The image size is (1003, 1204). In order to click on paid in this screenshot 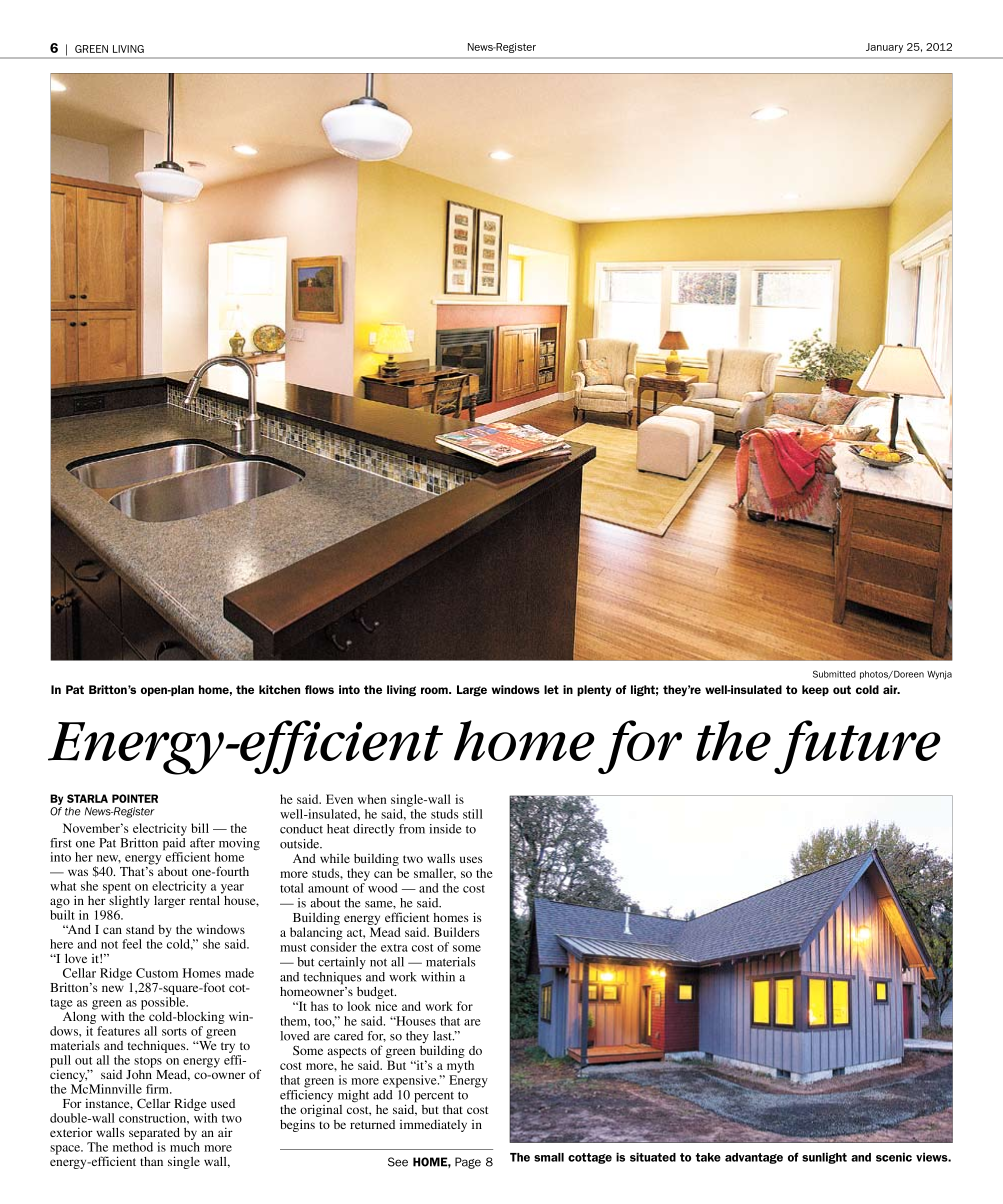, I will do `click(174, 844)`.
